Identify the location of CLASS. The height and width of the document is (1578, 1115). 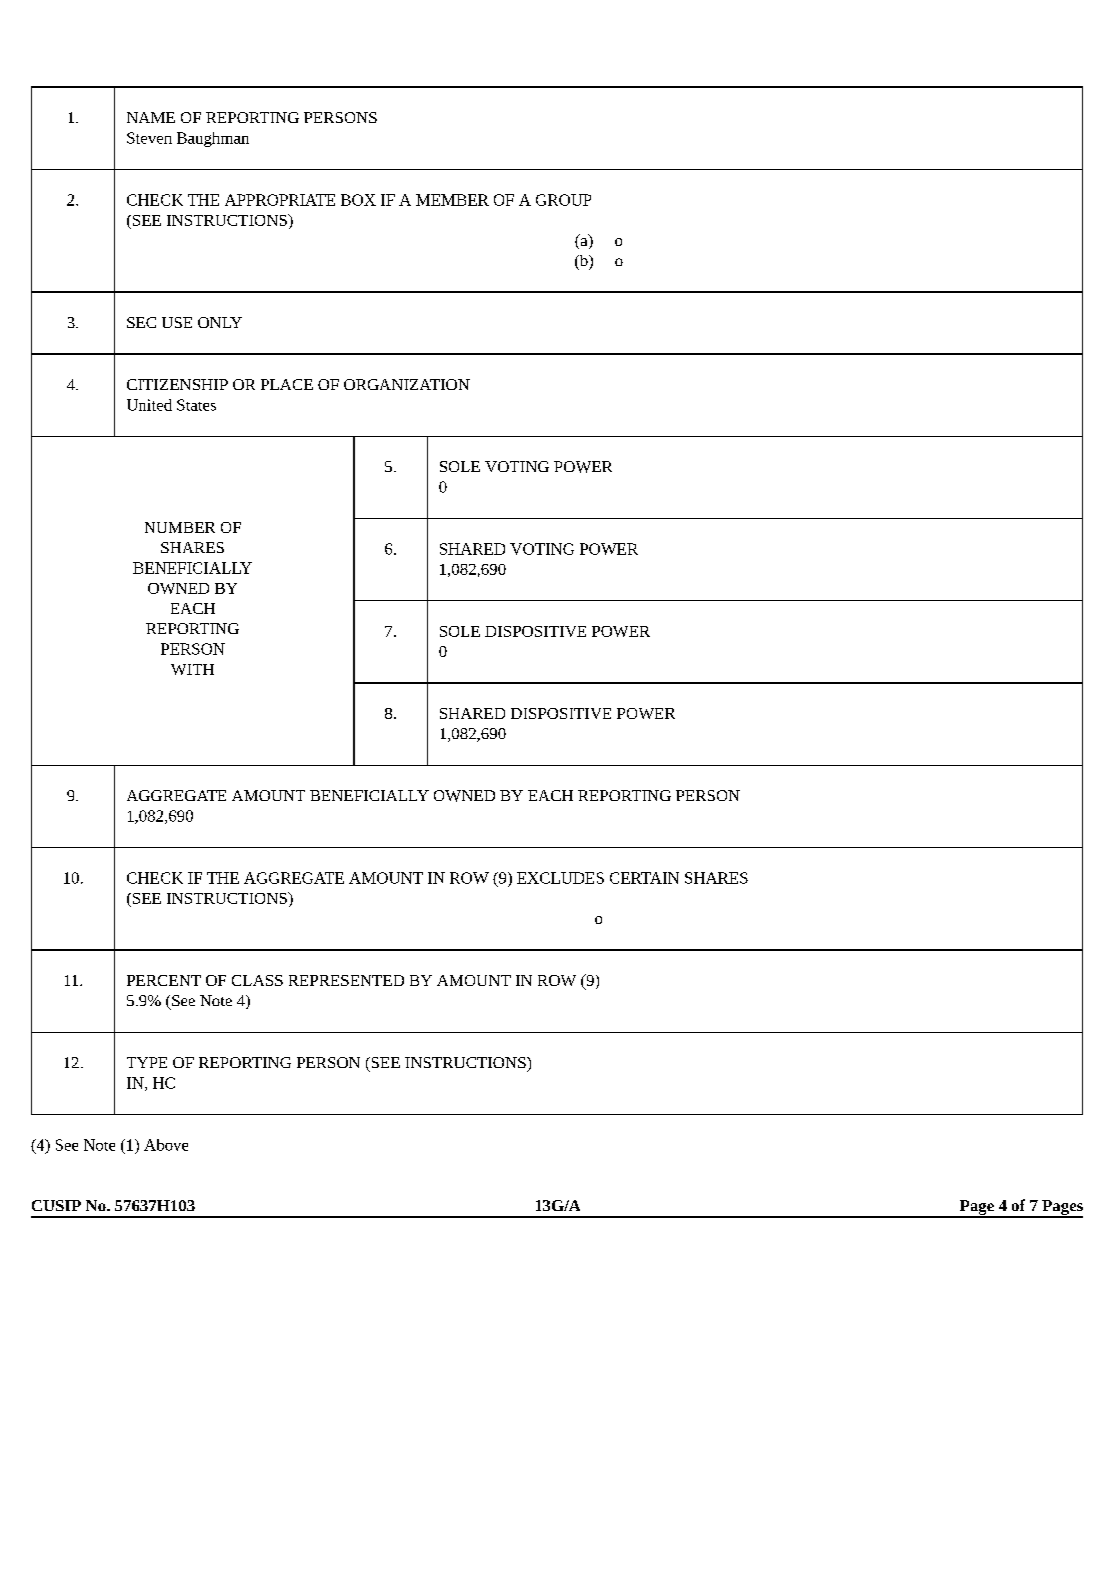
(257, 980).
